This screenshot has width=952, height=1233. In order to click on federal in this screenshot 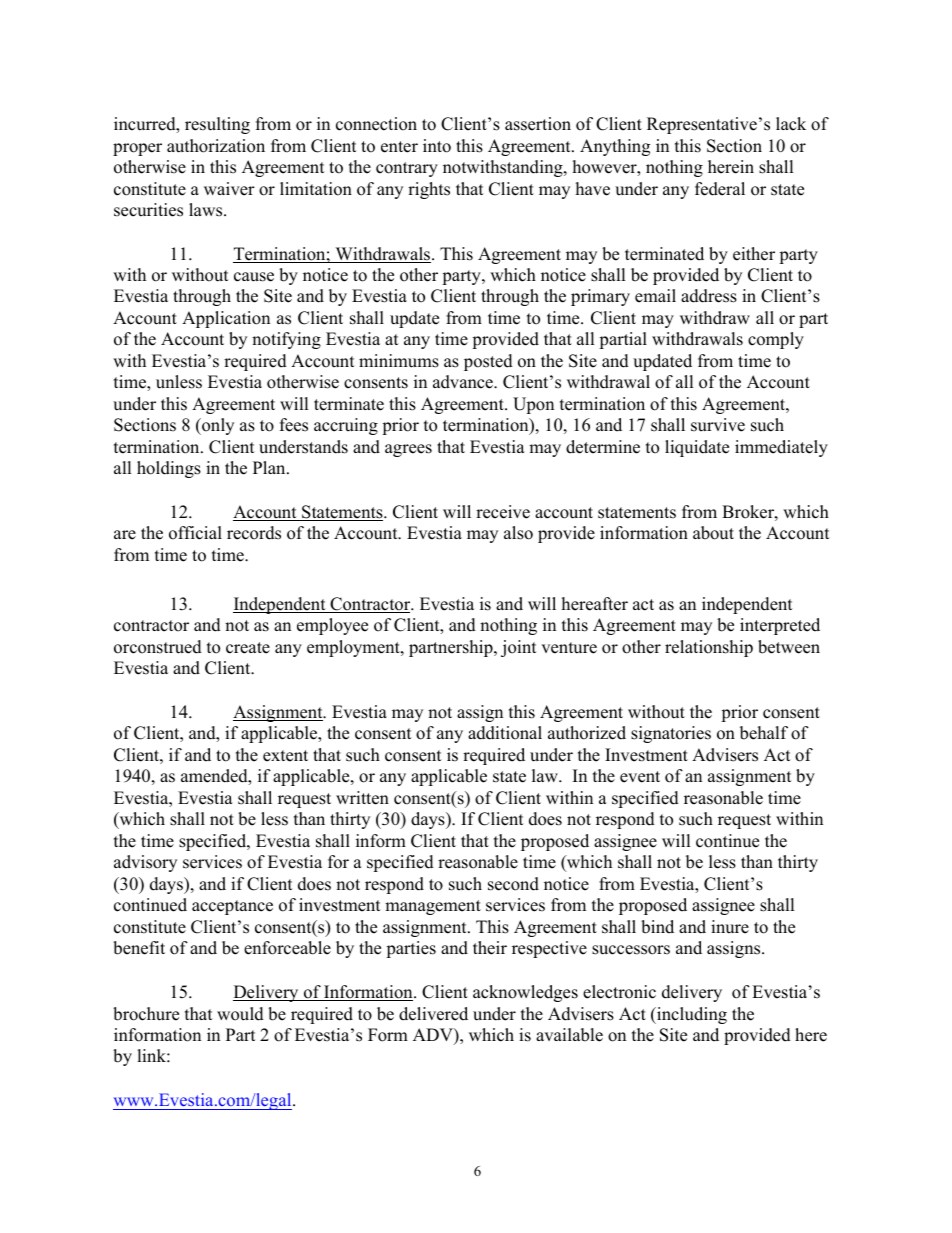, I will do `click(720, 189)`.
